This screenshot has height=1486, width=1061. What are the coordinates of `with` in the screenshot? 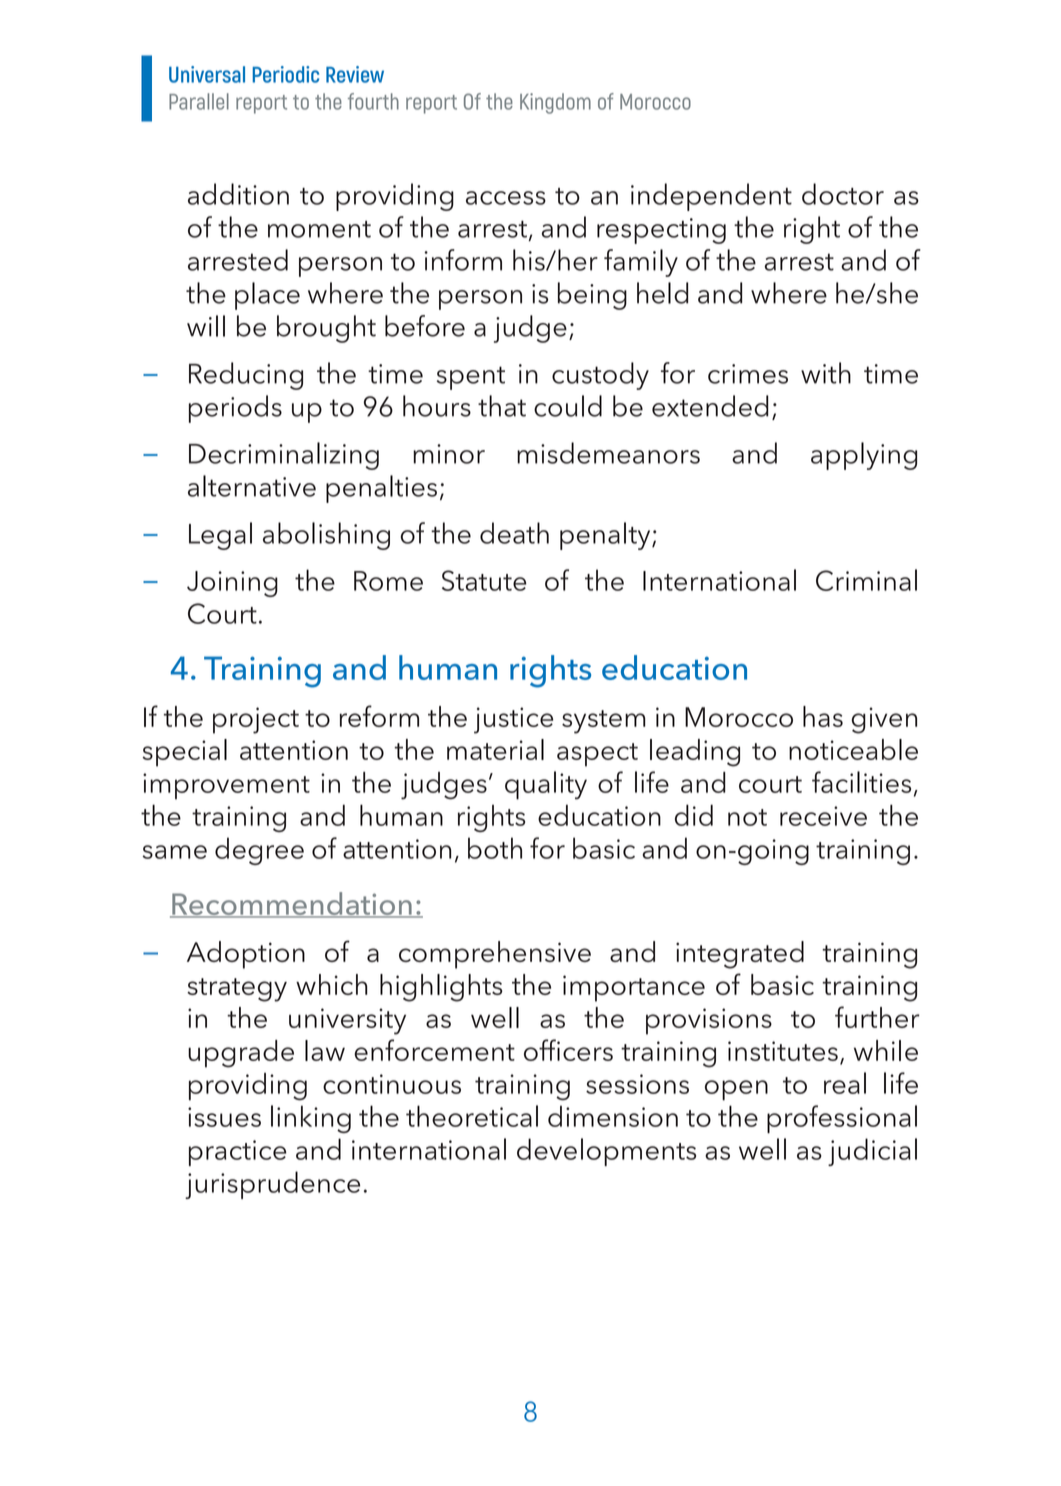 It's located at (826, 373).
